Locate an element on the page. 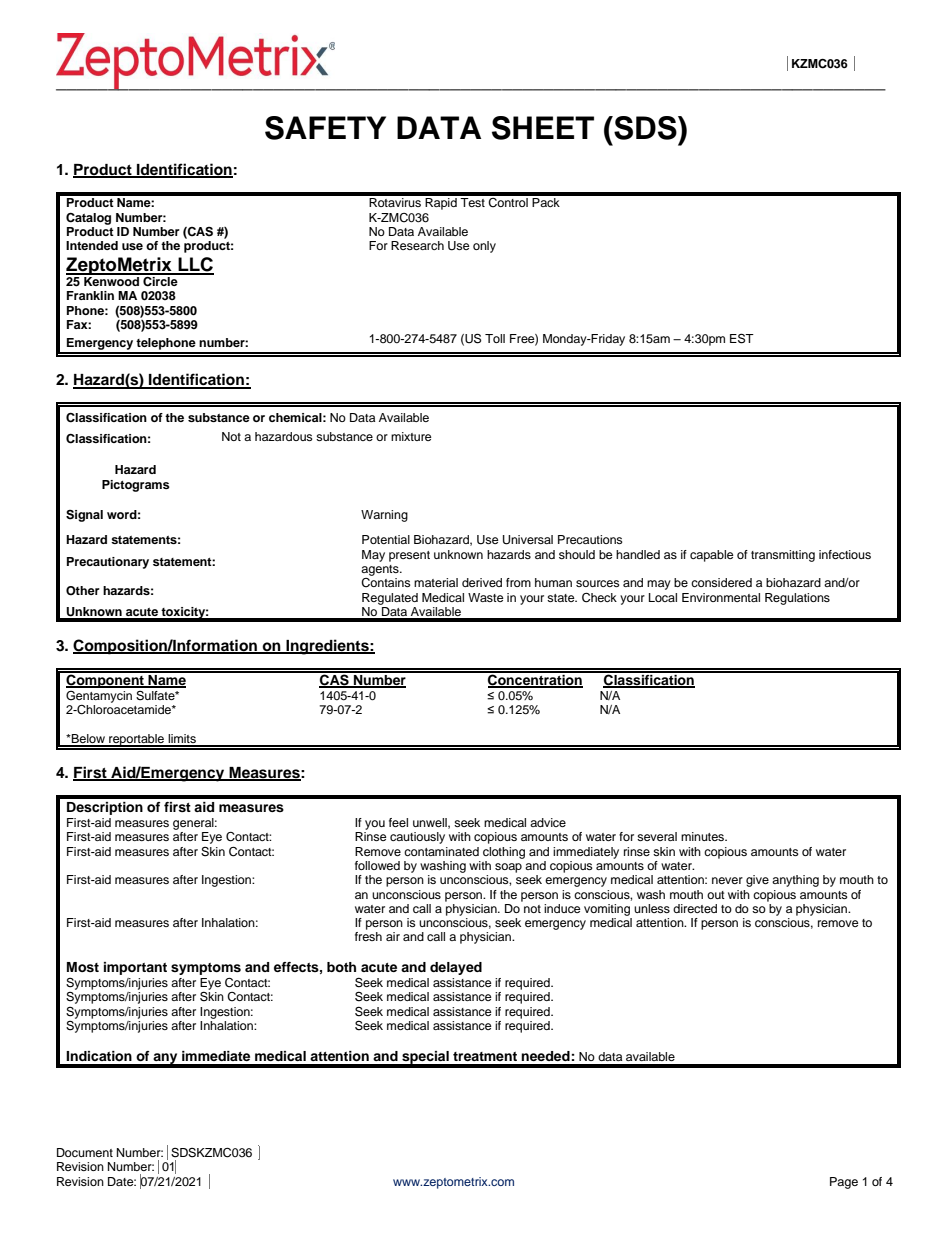 The image size is (952, 1233). limits is located at coordinates (182, 740).
